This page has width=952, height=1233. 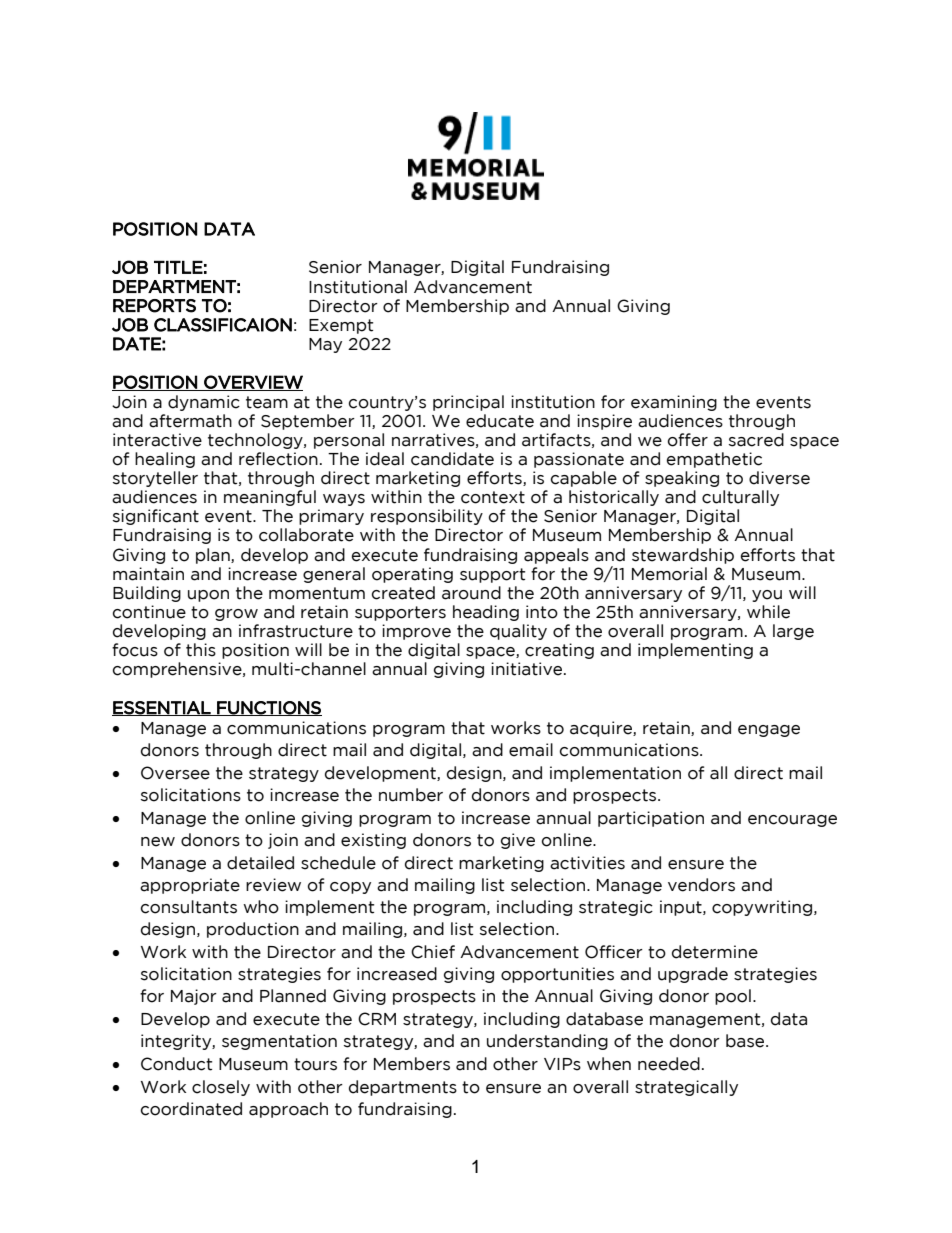 I want to click on ESSENTIAL, so click(x=162, y=708).
